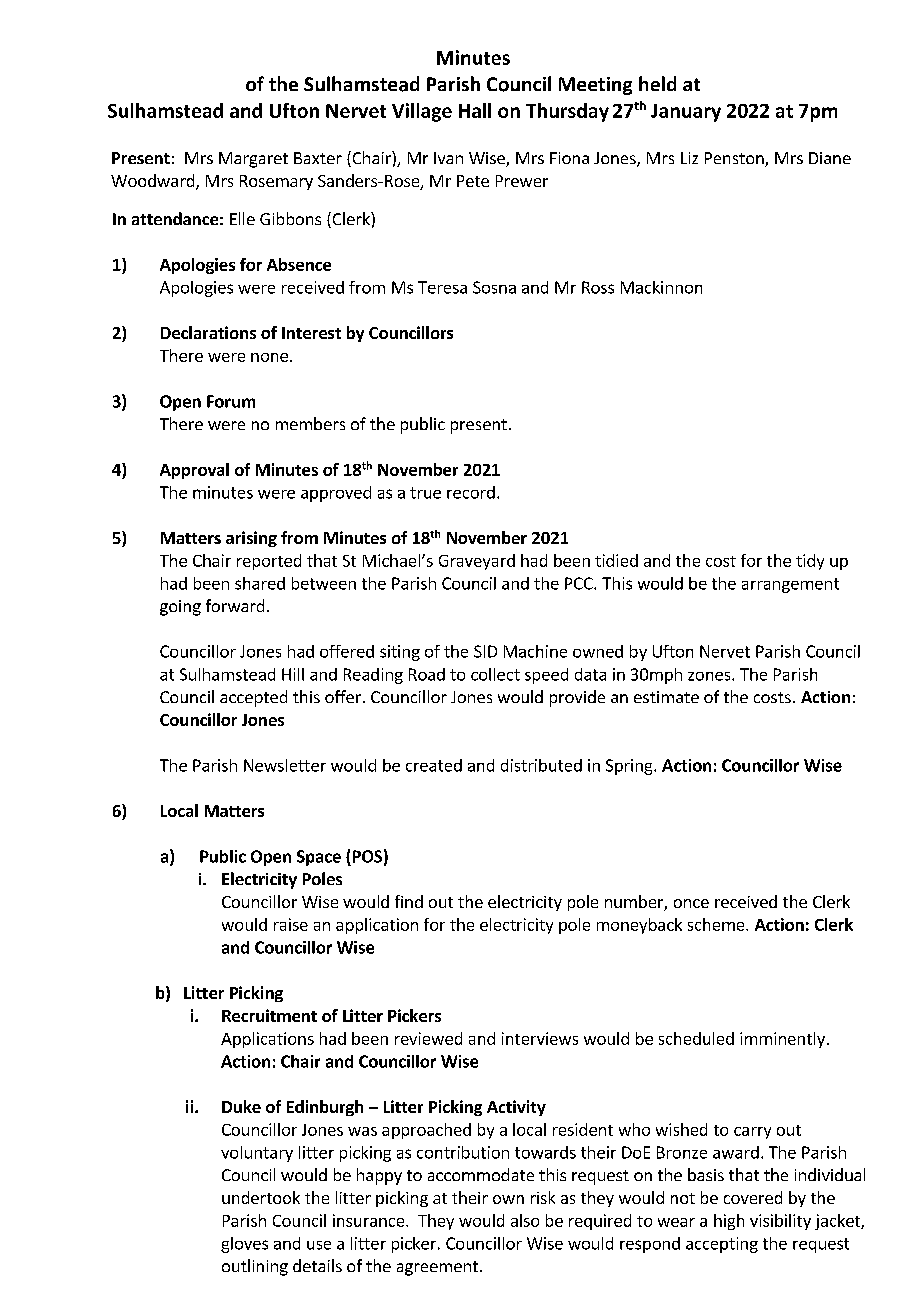 The height and width of the screenshot is (1308, 924). I want to click on Margaret, so click(253, 160).
